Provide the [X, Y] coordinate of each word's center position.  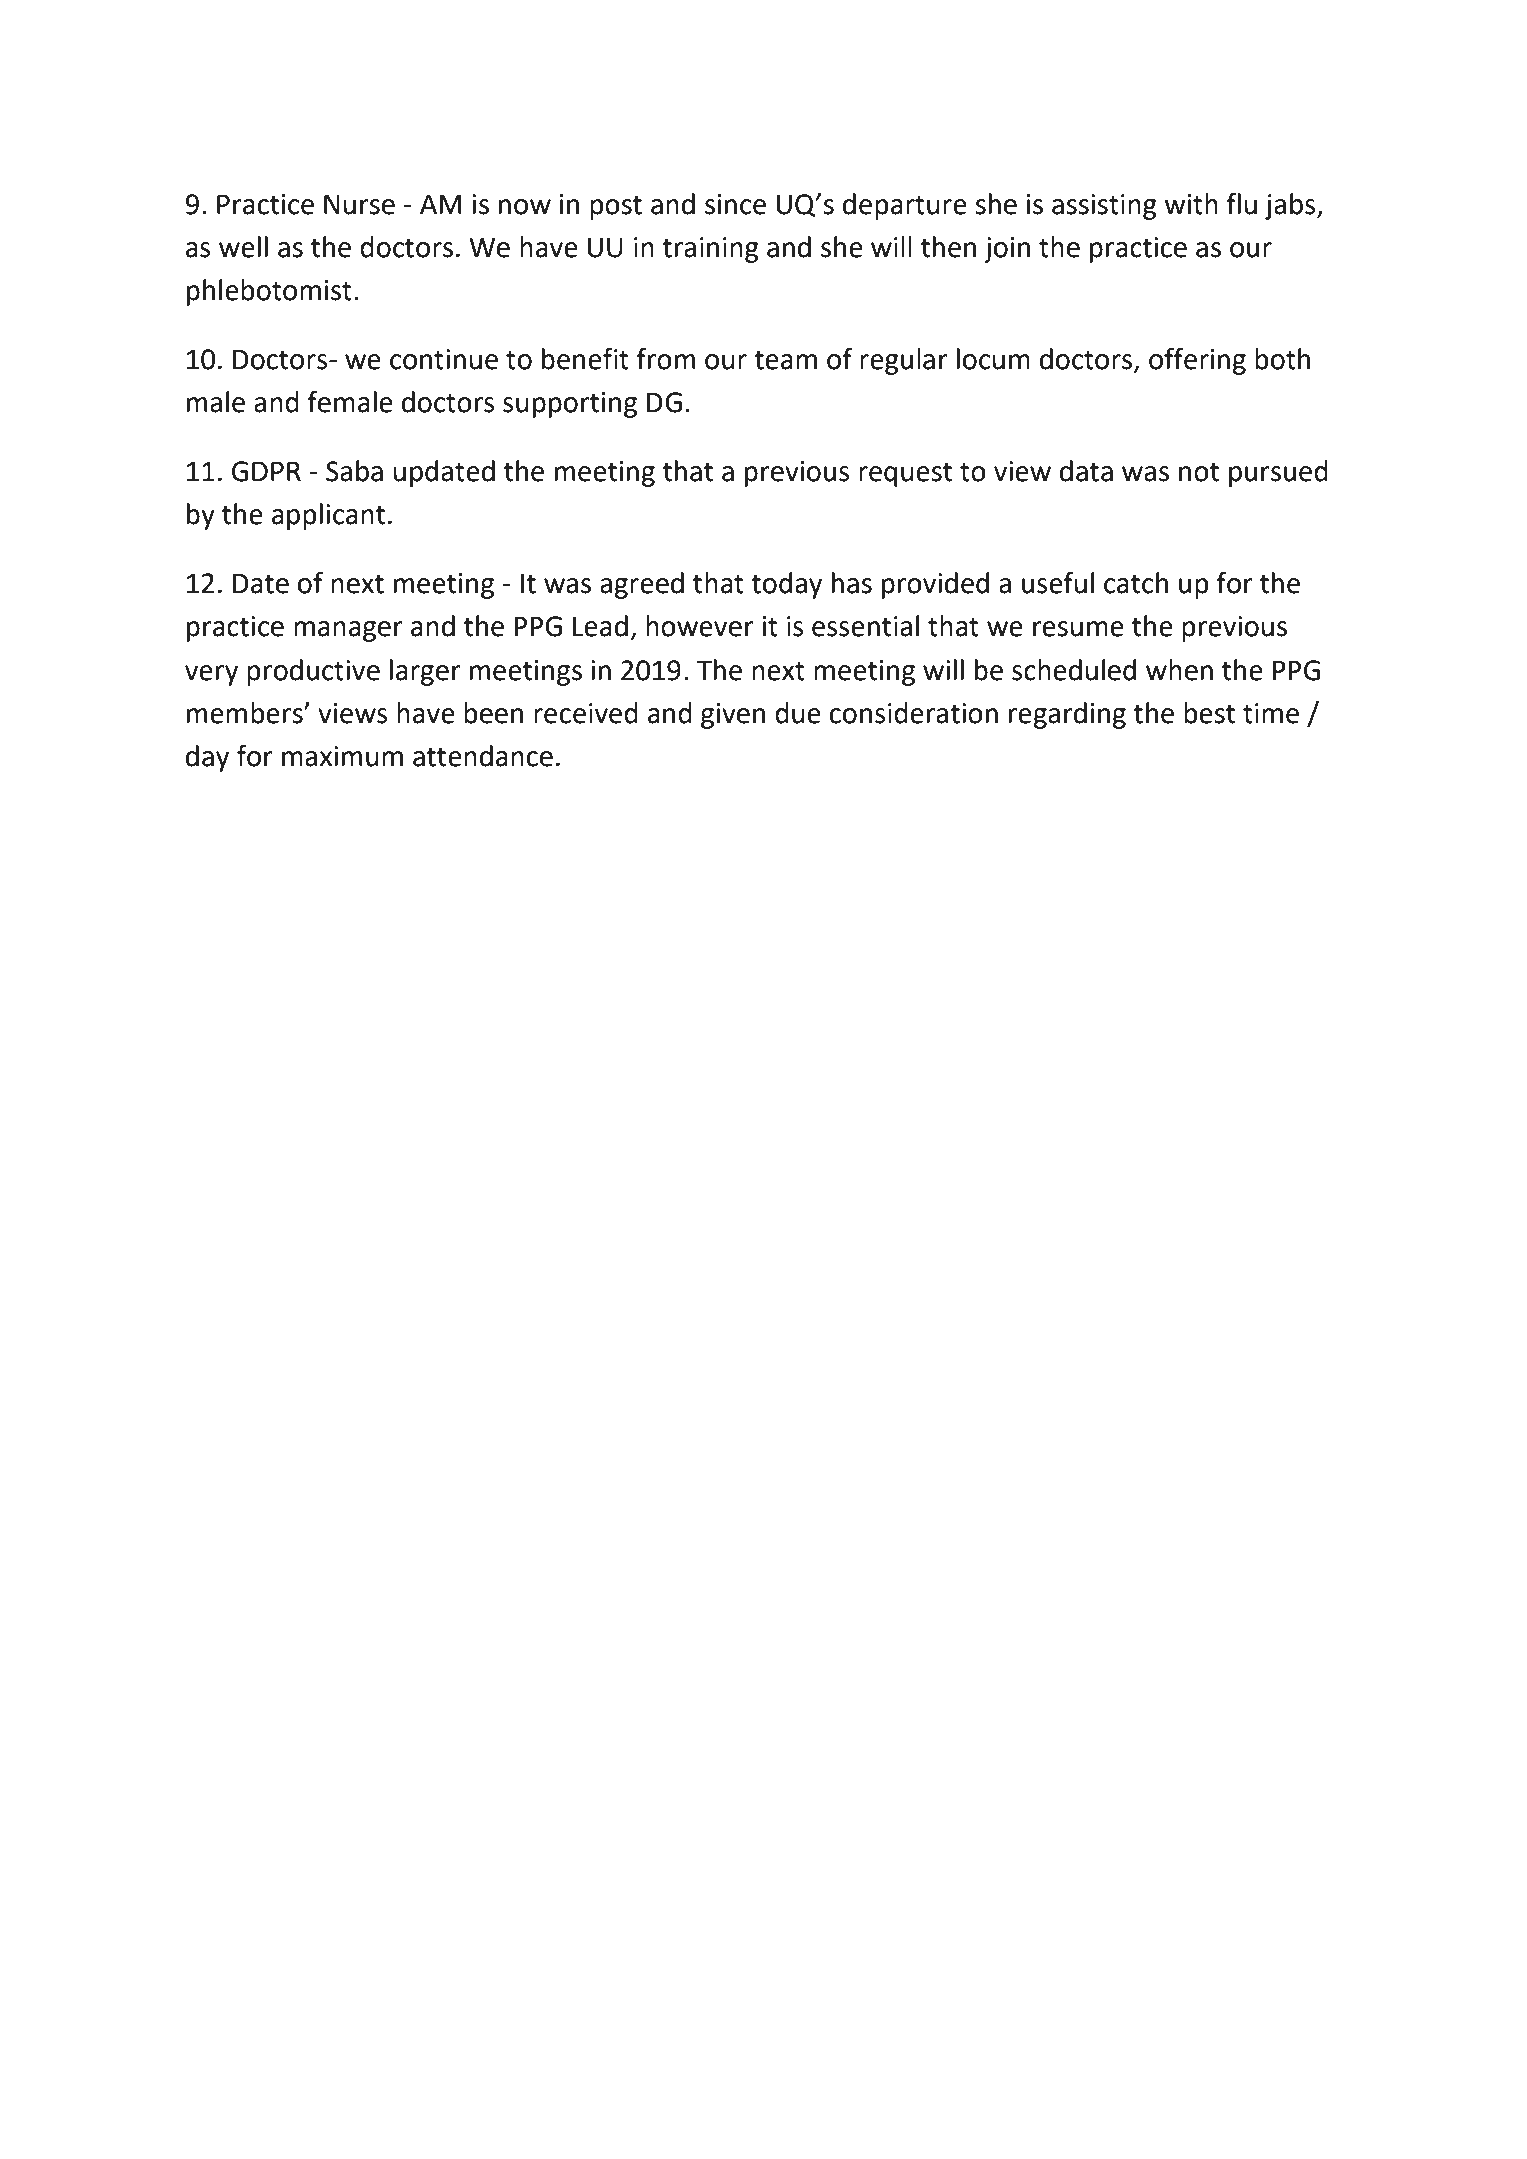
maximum [342, 756]
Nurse [359, 204]
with [1191, 204]
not [1199, 472]
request [905, 474]
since [735, 204]
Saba [354, 471]
